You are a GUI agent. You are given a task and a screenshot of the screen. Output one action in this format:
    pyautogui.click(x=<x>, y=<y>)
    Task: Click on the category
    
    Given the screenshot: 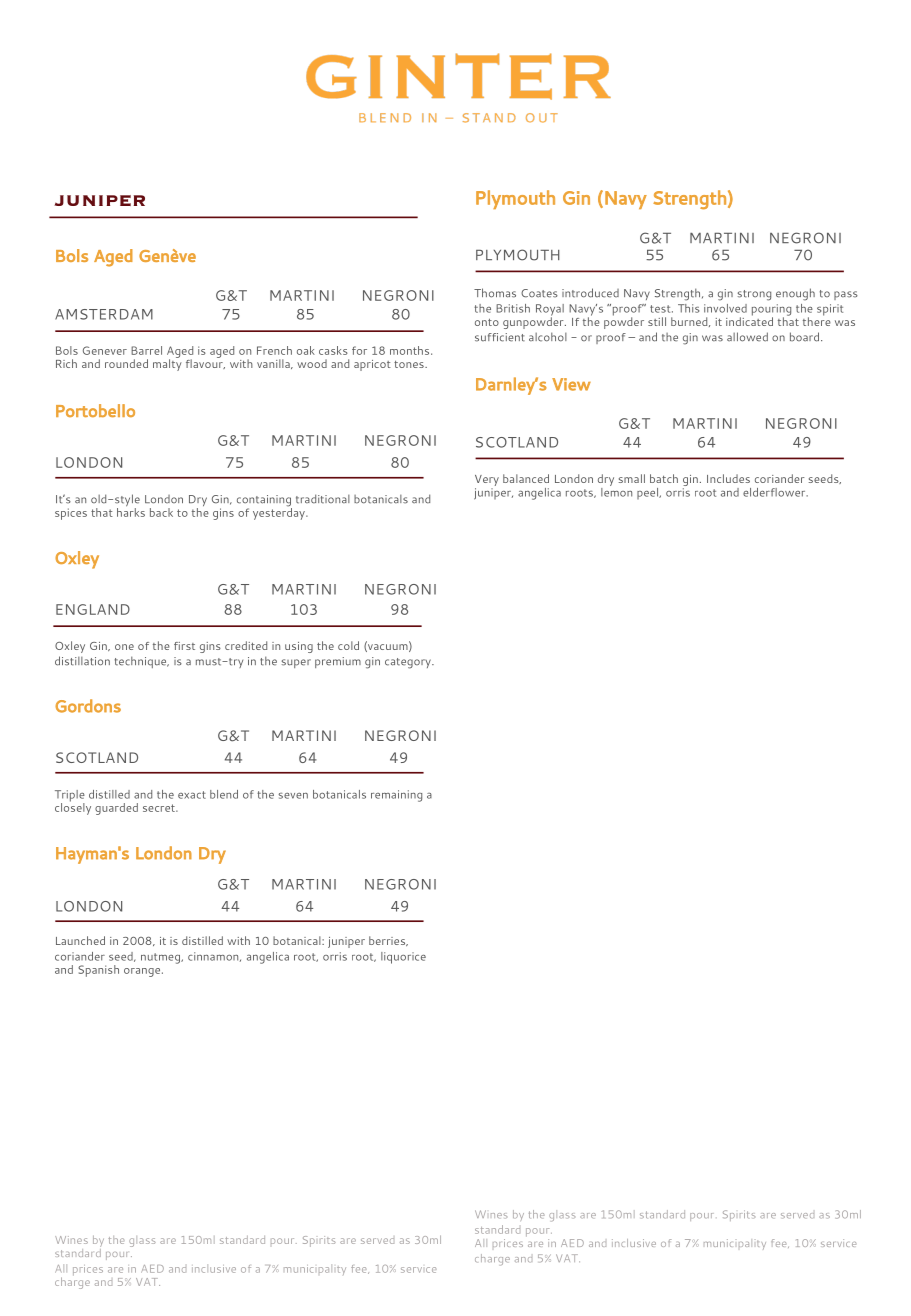 What is the action you would take?
    pyautogui.click(x=409, y=663)
